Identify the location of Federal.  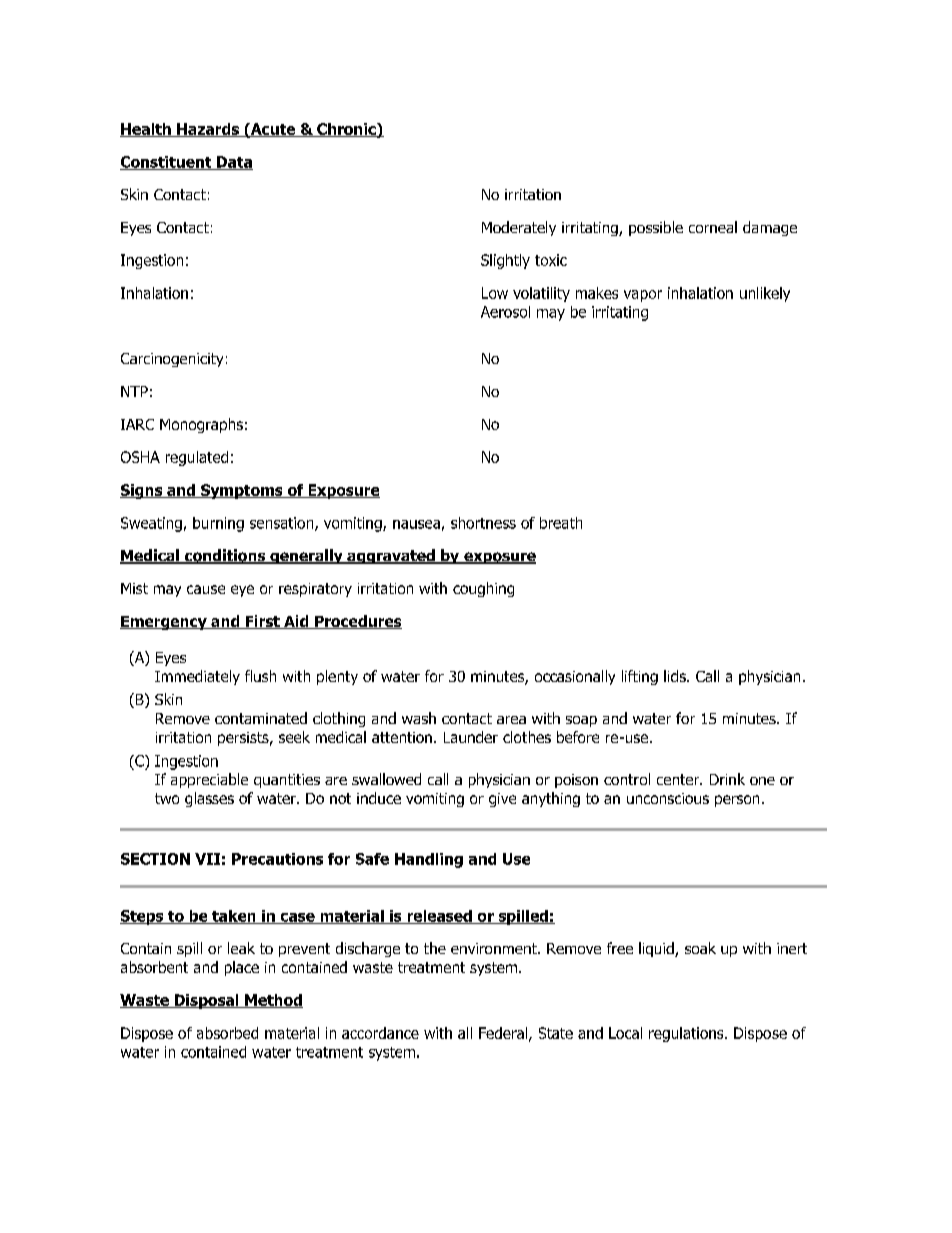
(504, 1034).
